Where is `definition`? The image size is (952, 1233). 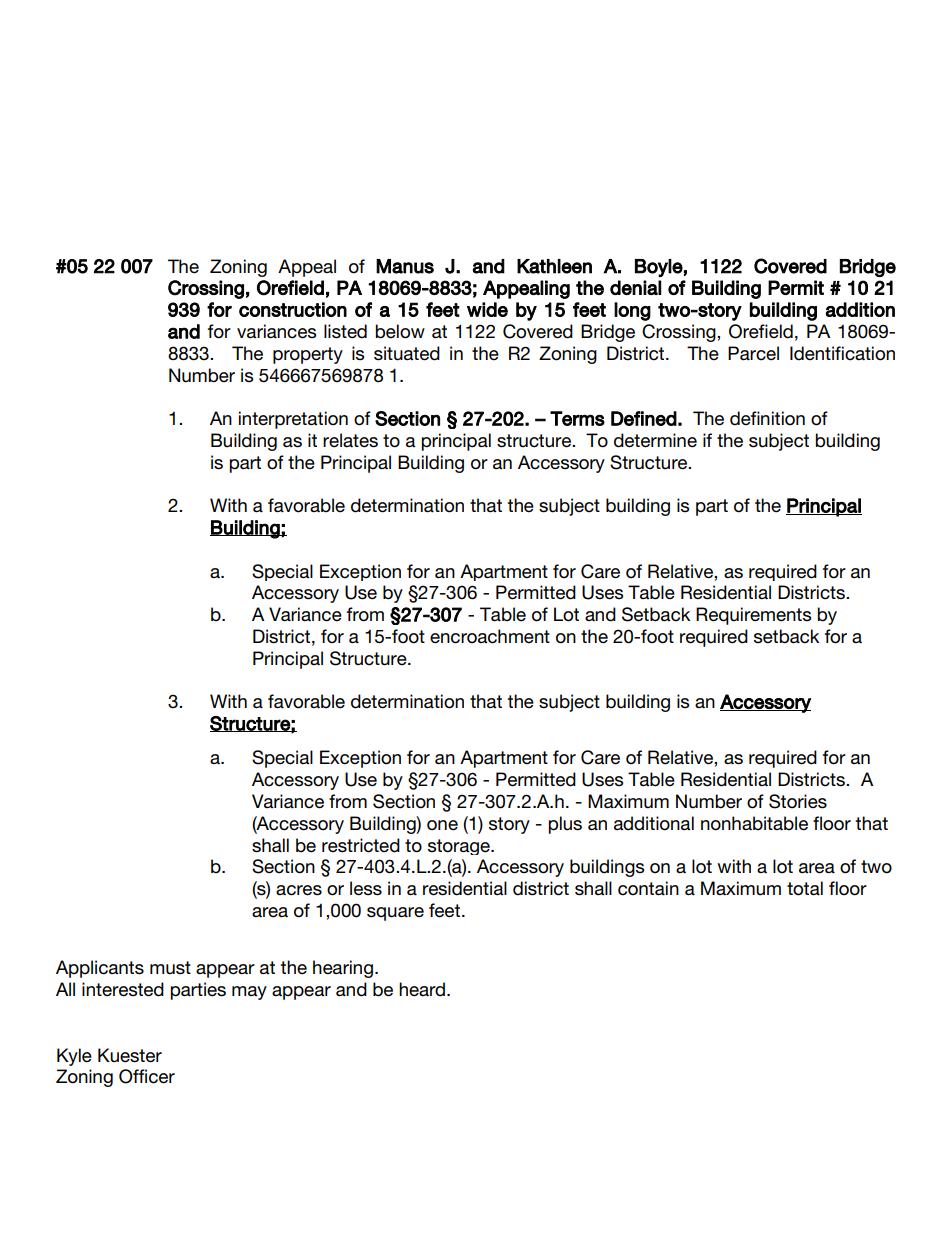
definition is located at coordinates (767, 418).
